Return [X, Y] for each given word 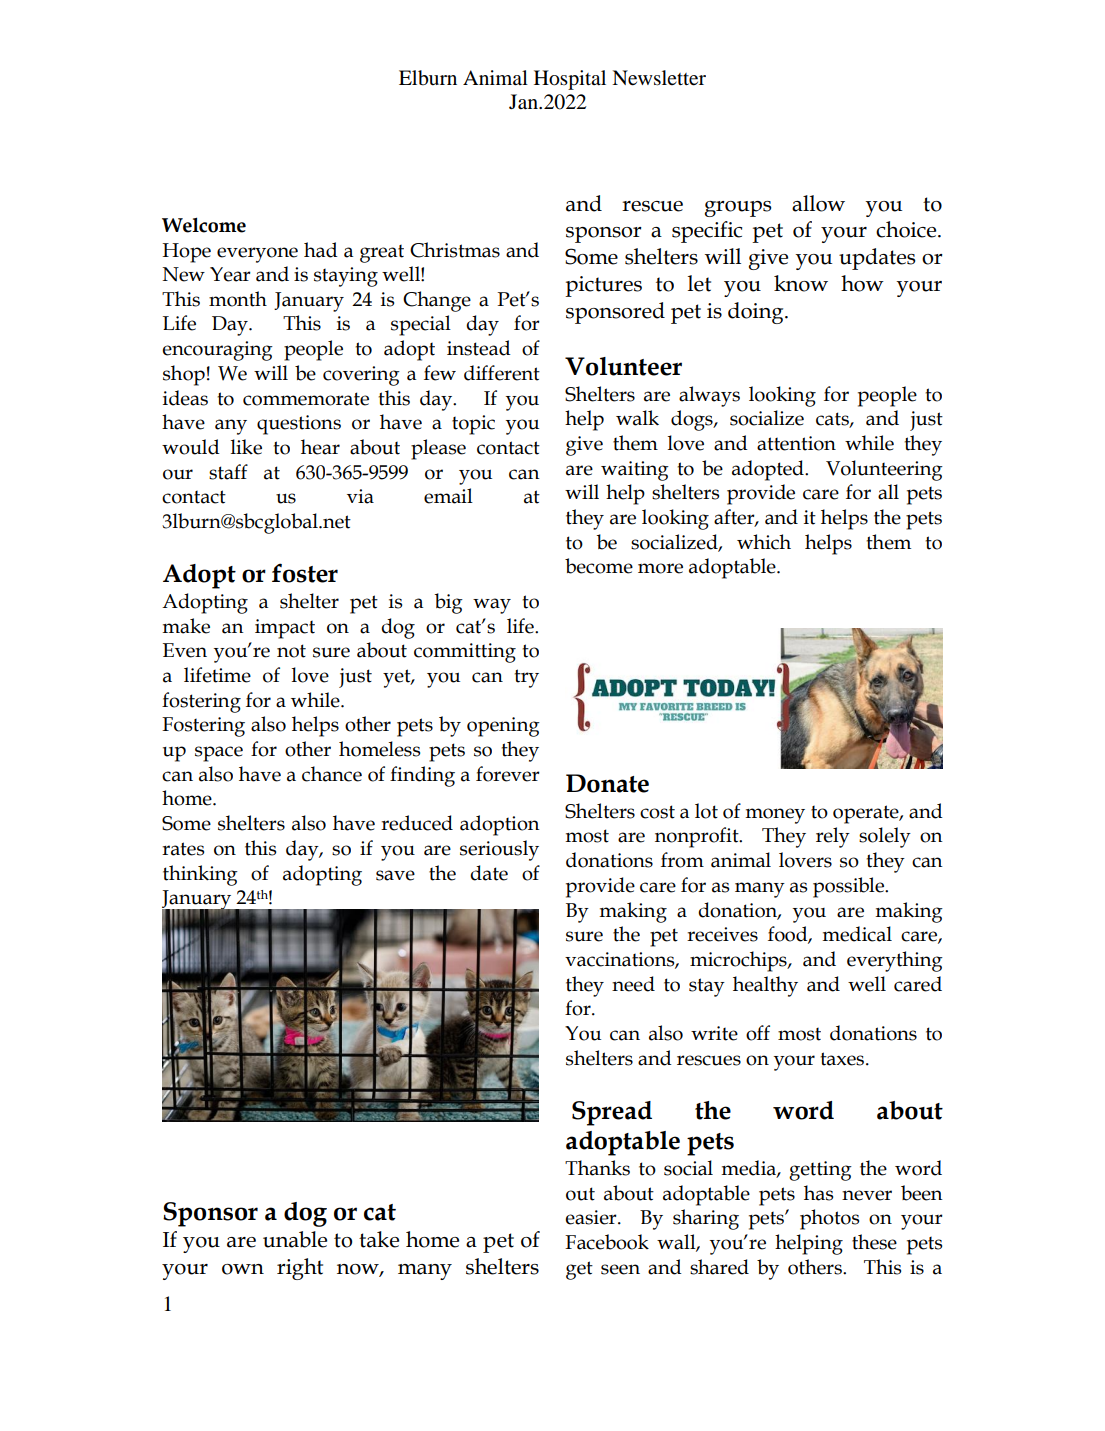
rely [833, 837]
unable [295, 1239]
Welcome [204, 225]
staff [228, 472]
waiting [635, 471]
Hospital [570, 80]
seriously [499, 850]
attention [796, 443]
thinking [200, 875]
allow [818, 203]
